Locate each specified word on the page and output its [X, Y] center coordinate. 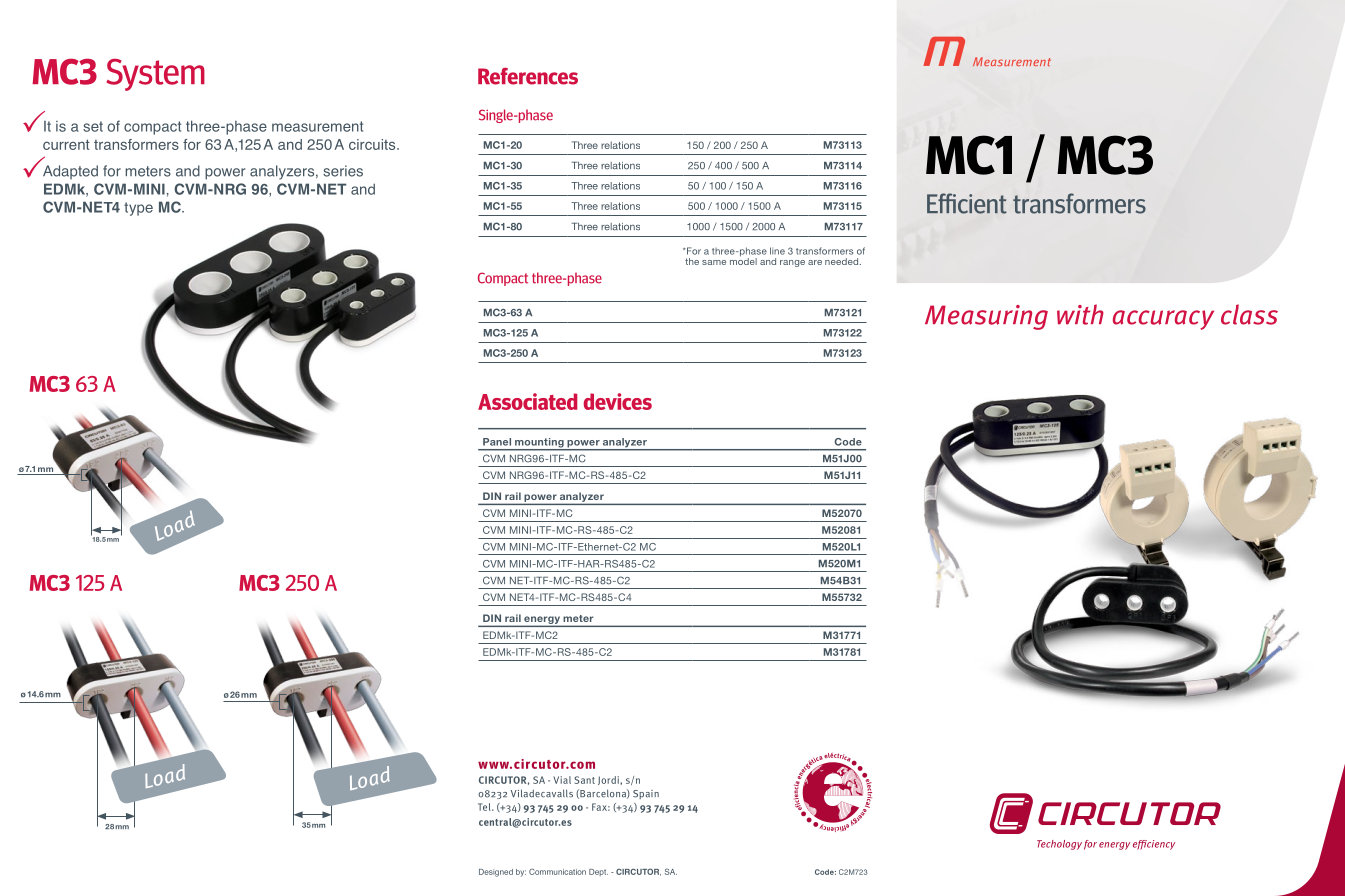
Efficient [967, 203]
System [155, 75]
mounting [539, 444]
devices [617, 401]
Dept [598, 872]
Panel [497, 442]
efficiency [1154, 845]
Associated [527, 401]
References [528, 76]
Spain [646, 794]
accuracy [1163, 320]
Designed [496, 873]
